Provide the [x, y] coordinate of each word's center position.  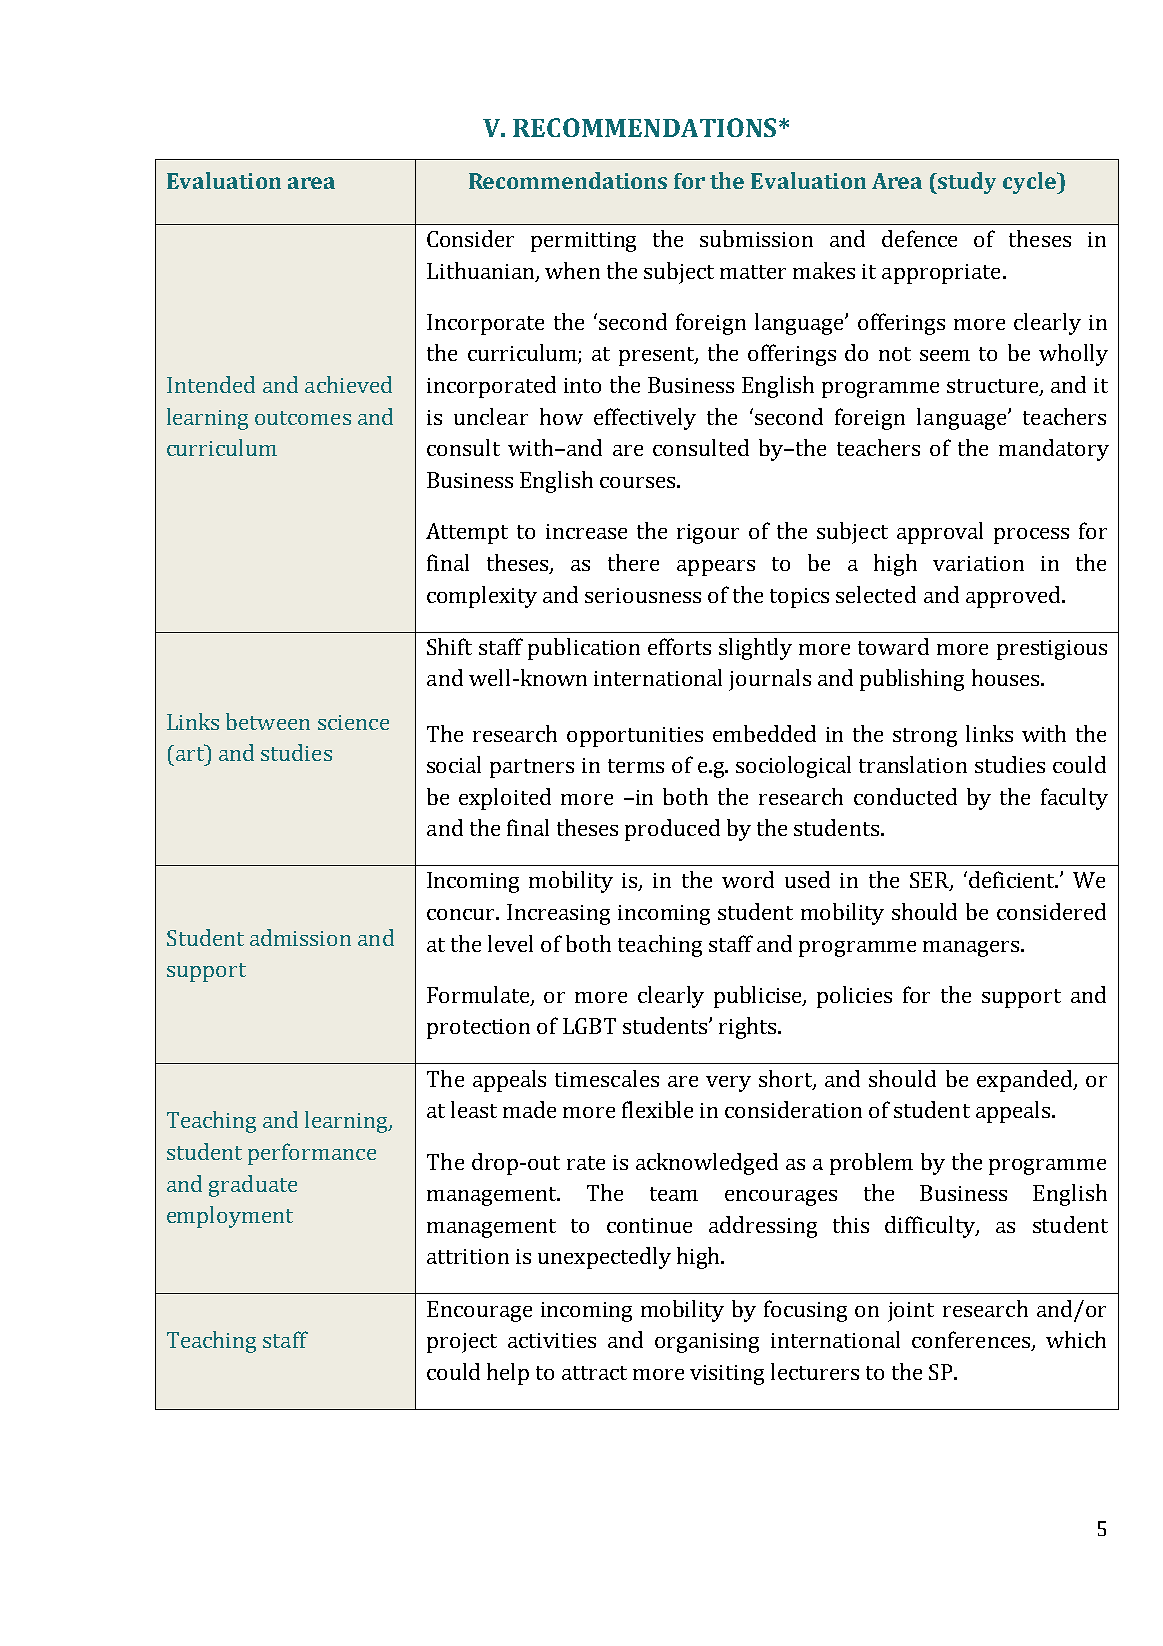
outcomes [303, 418]
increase [586, 531]
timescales [607, 1078]
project [462, 1343]
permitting [583, 242]
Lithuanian [482, 271]
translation [913, 764]
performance [312, 1154]
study [966, 183]
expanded [1026, 1081]
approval [940, 533]
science [353, 722]
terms [636, 766]
